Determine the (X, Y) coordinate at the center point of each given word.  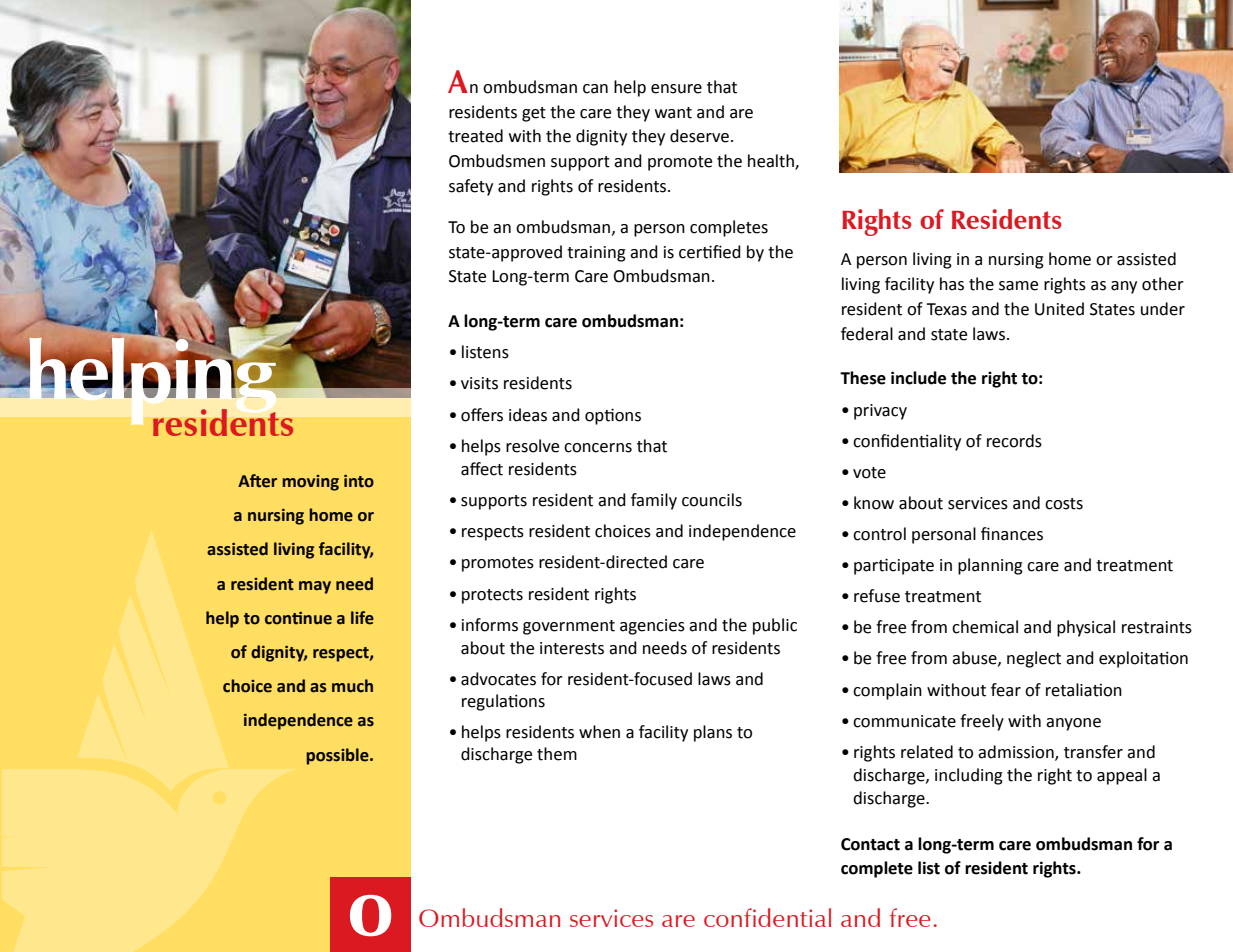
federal (867, 334)
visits (479, 383)
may (315, 587)
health (772, 162)
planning (990, 566)
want (673, 113)
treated (475, 136)
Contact (870, 844)
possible (338, 756)
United (1059, 309)
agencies (652, 627)
